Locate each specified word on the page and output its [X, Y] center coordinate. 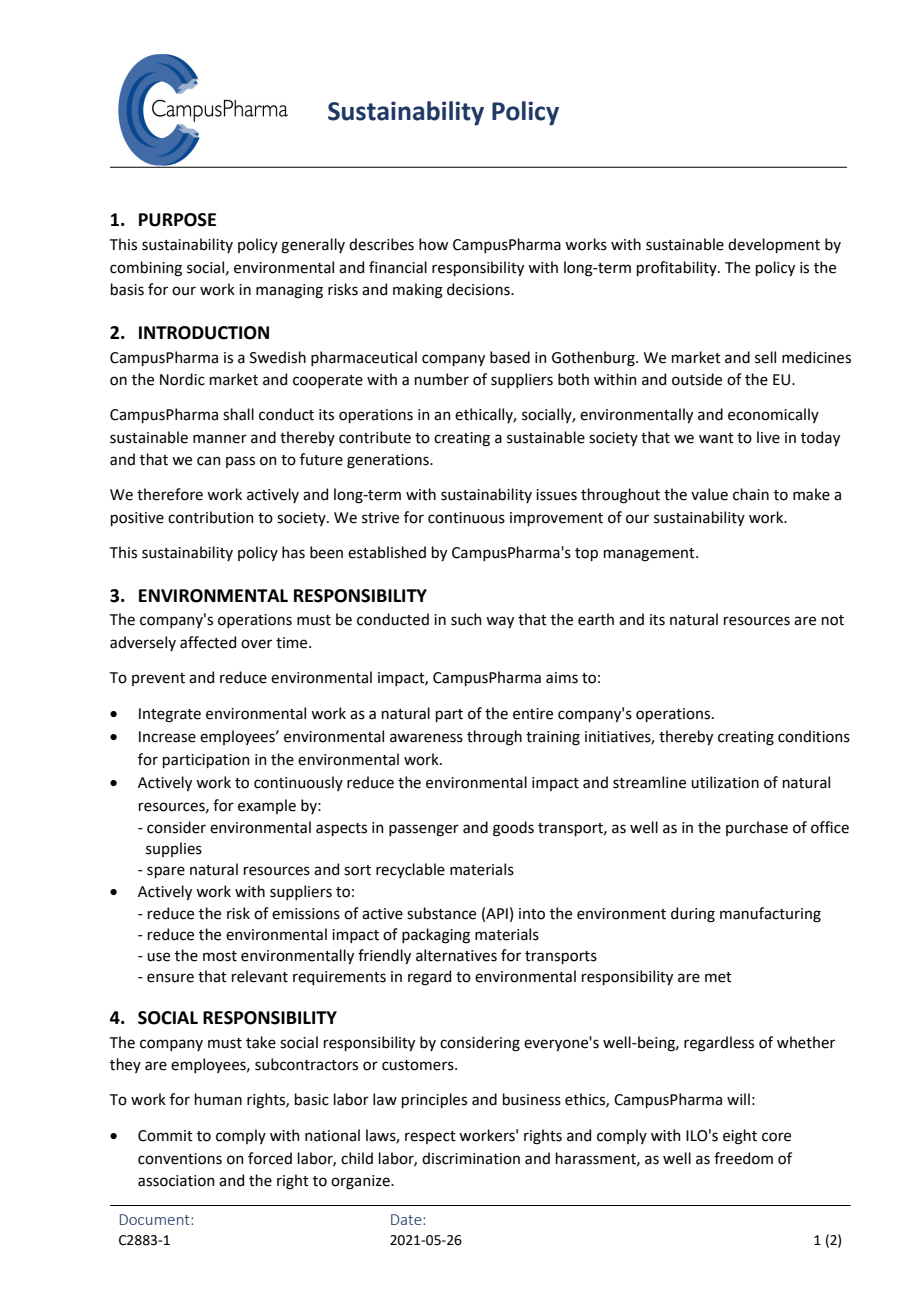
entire [533, 714]
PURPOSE [177, 220]
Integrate [170, 715]
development [774, 245]
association [176, 1181]
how [433, 244]
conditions [814, 736]
